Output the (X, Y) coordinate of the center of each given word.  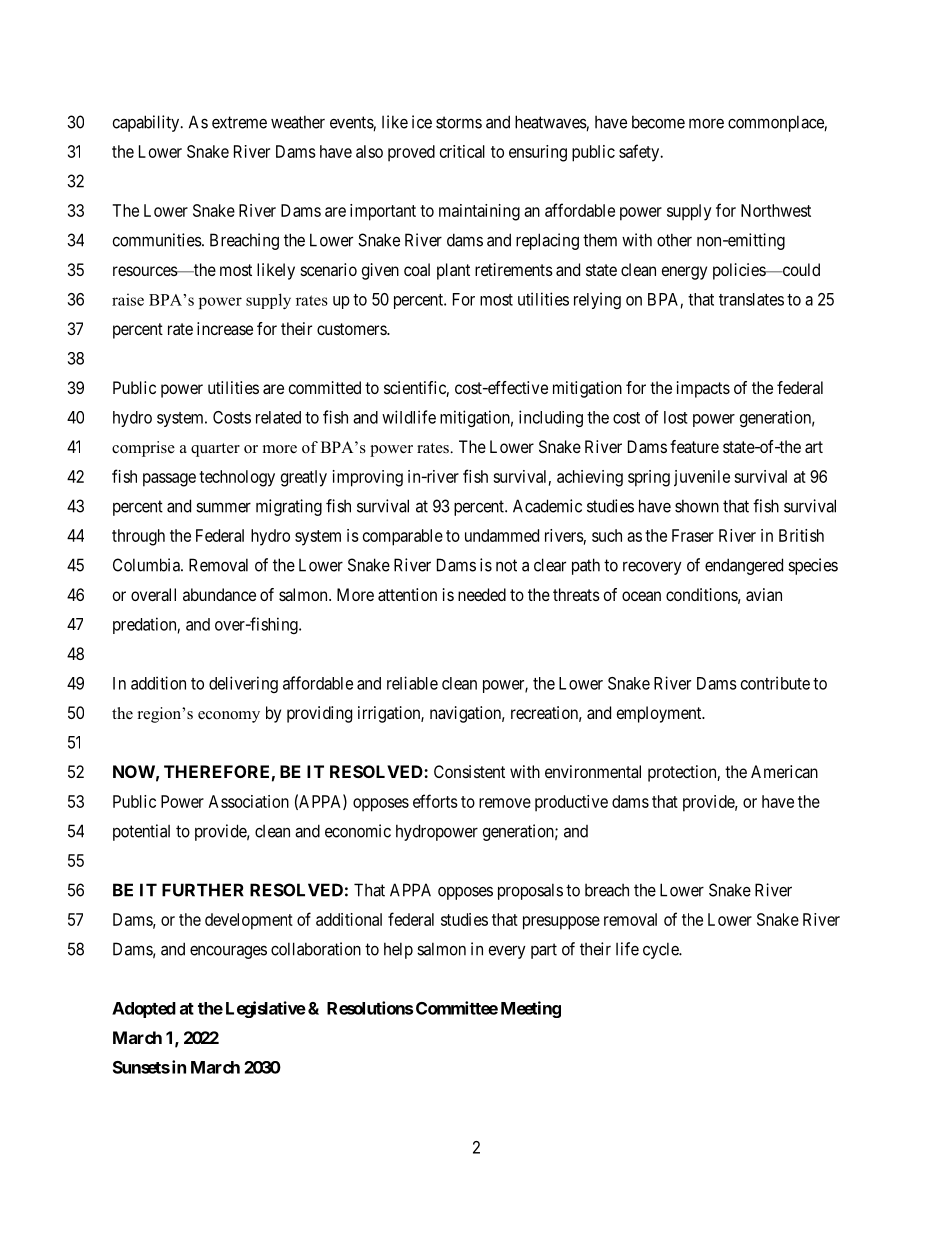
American (784, 771)
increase (225, 328)
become (658, 122)
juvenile (702, 478)
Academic (547, 506)
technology (237, 478)
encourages (228, 952)
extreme (239, 122)
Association (249, 801)
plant (453, 271)
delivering (243, 684)
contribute (775, 683)
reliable (412, 683)
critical (462, 151)
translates (751, 299)
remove (505, 803)
